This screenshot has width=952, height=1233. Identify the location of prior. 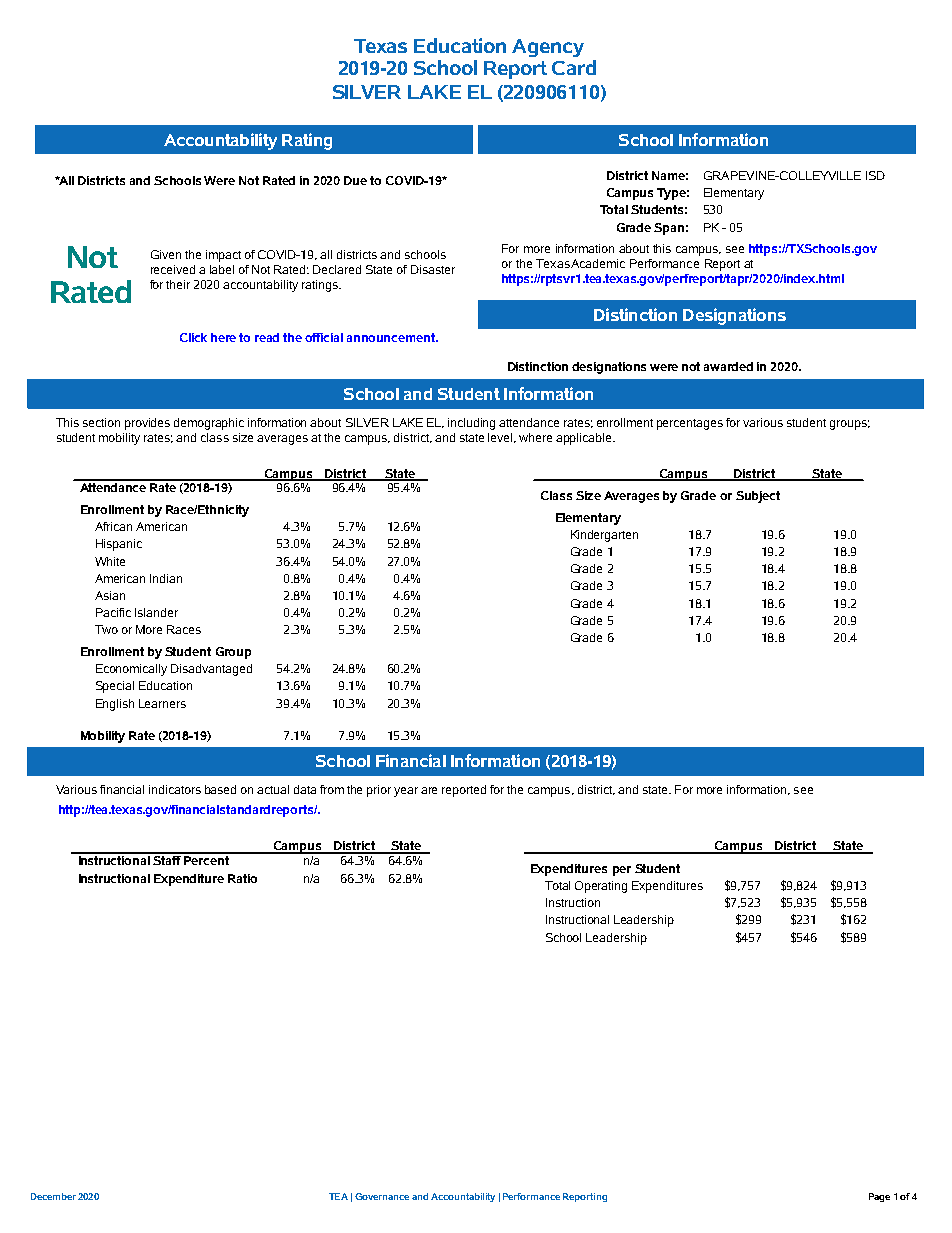
(379, 791).
